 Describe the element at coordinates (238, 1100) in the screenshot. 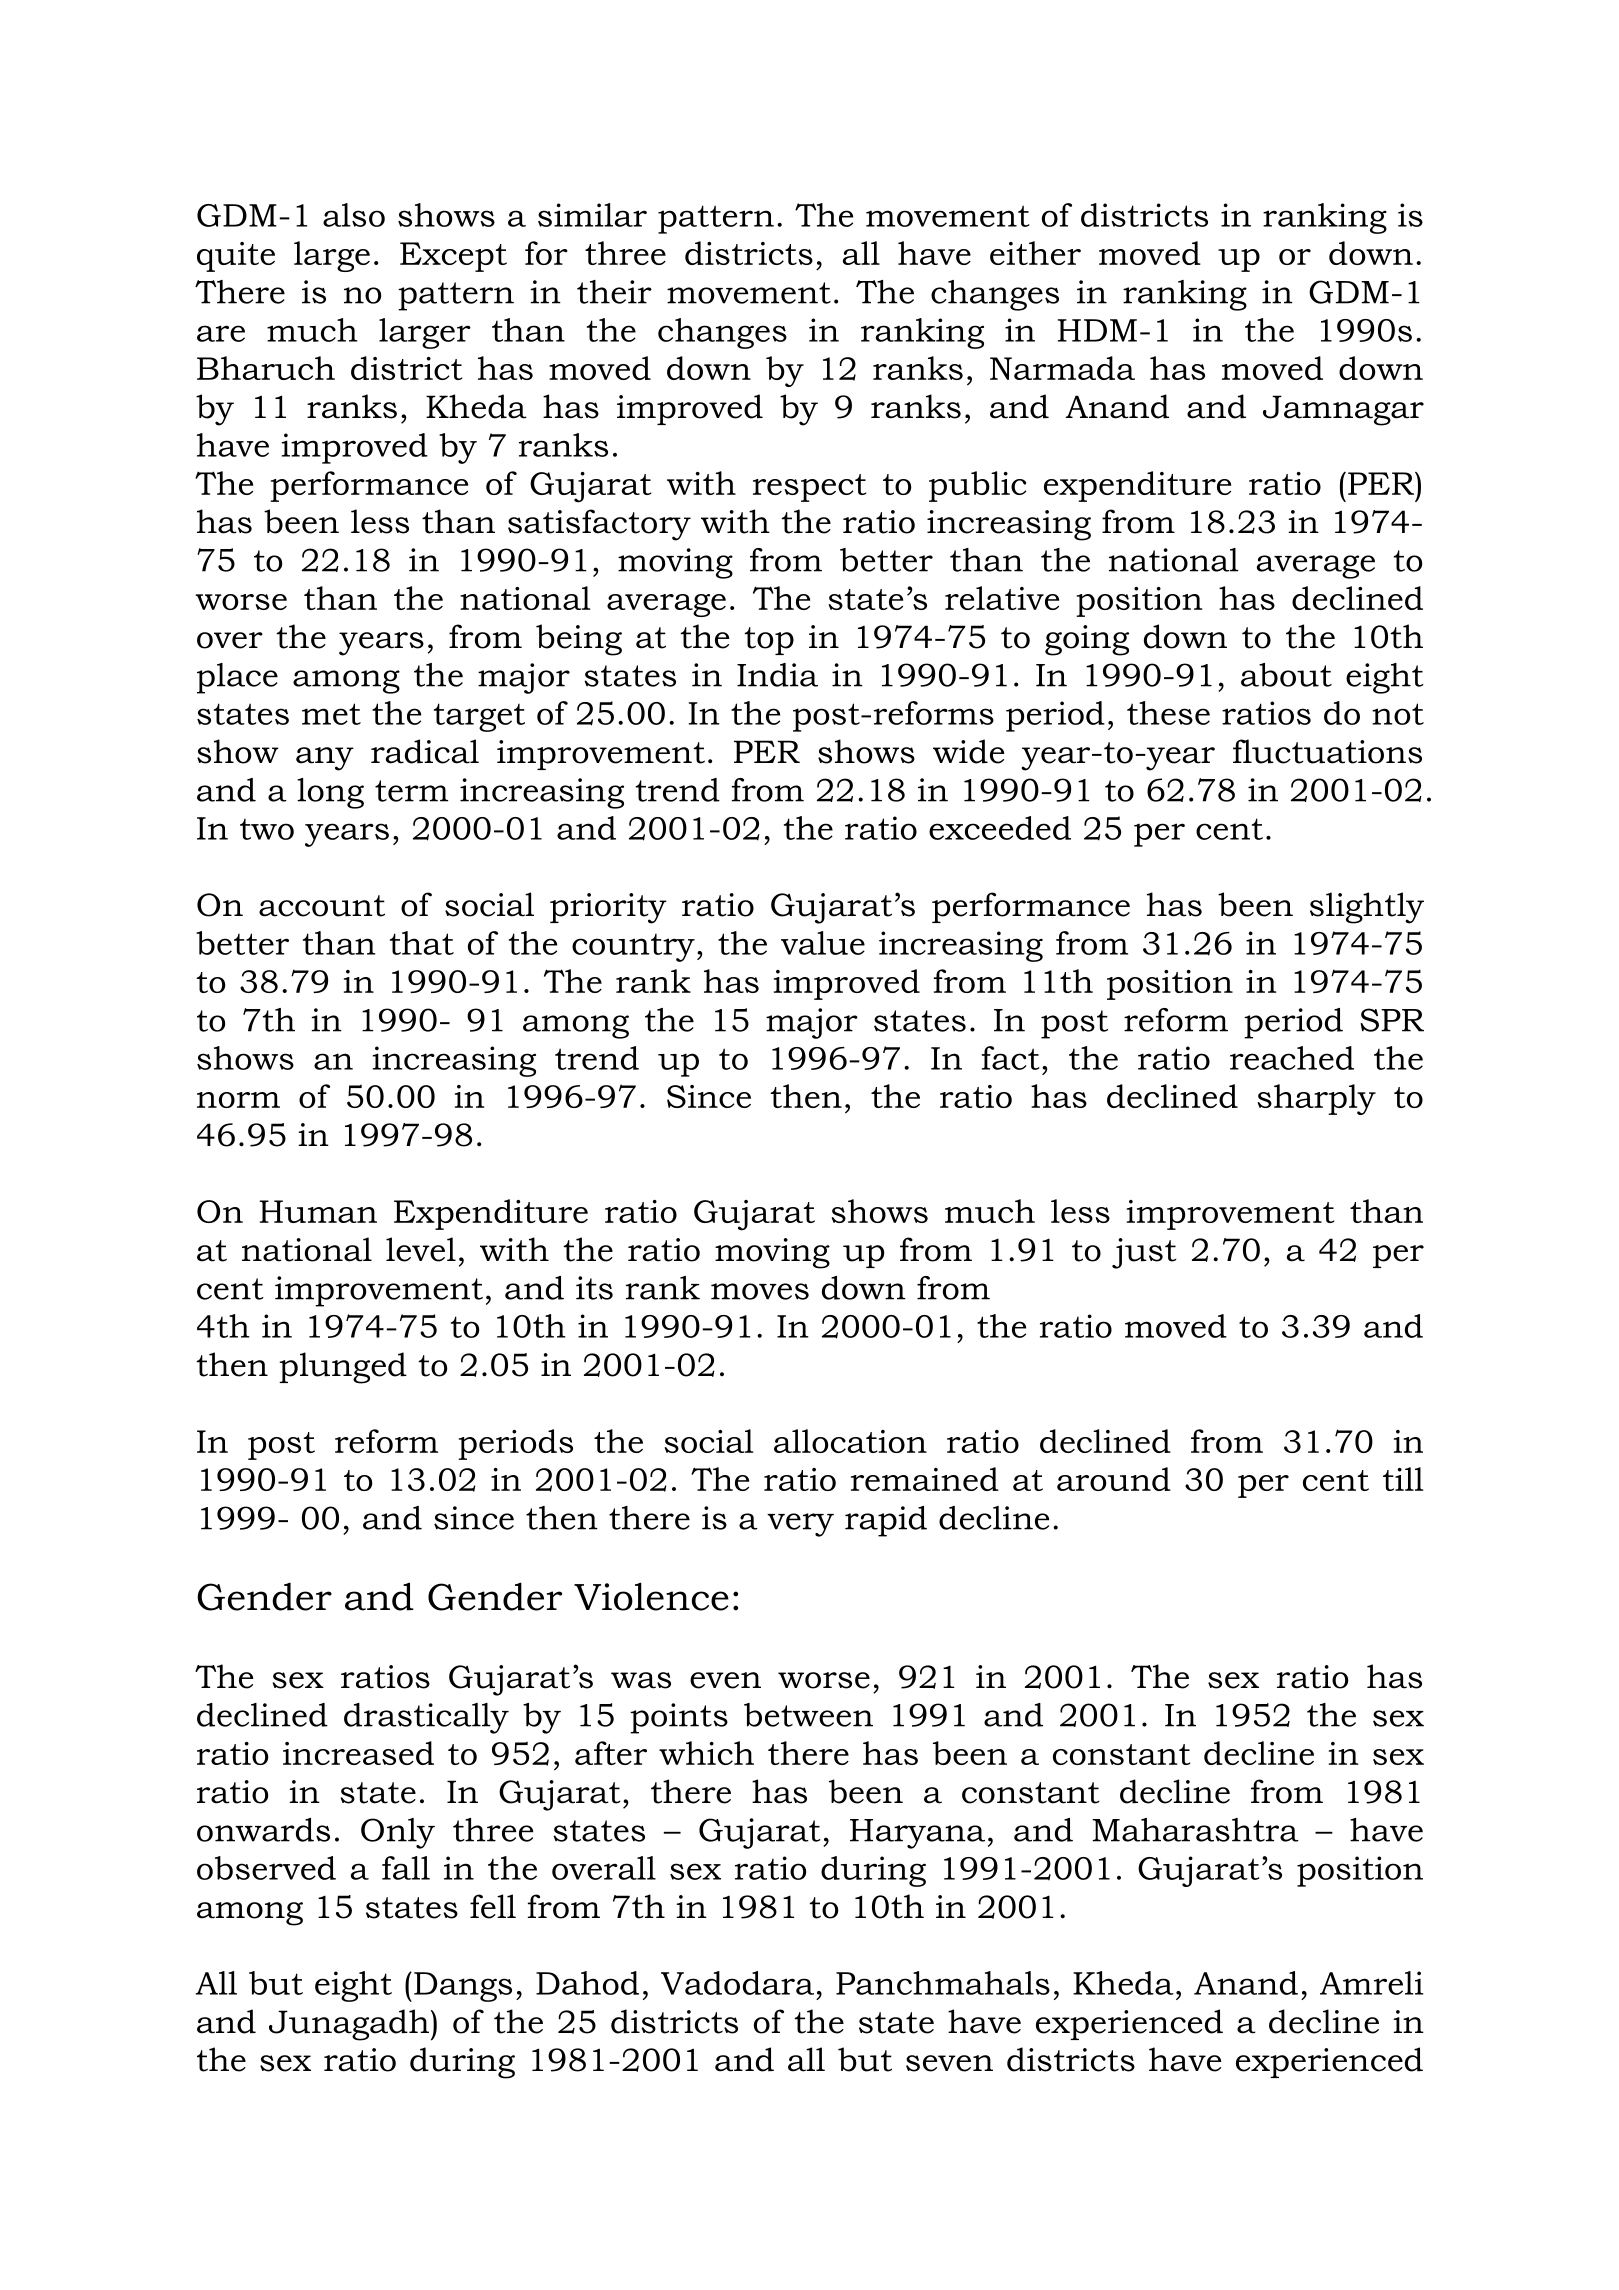

I see `norm` at that location.
